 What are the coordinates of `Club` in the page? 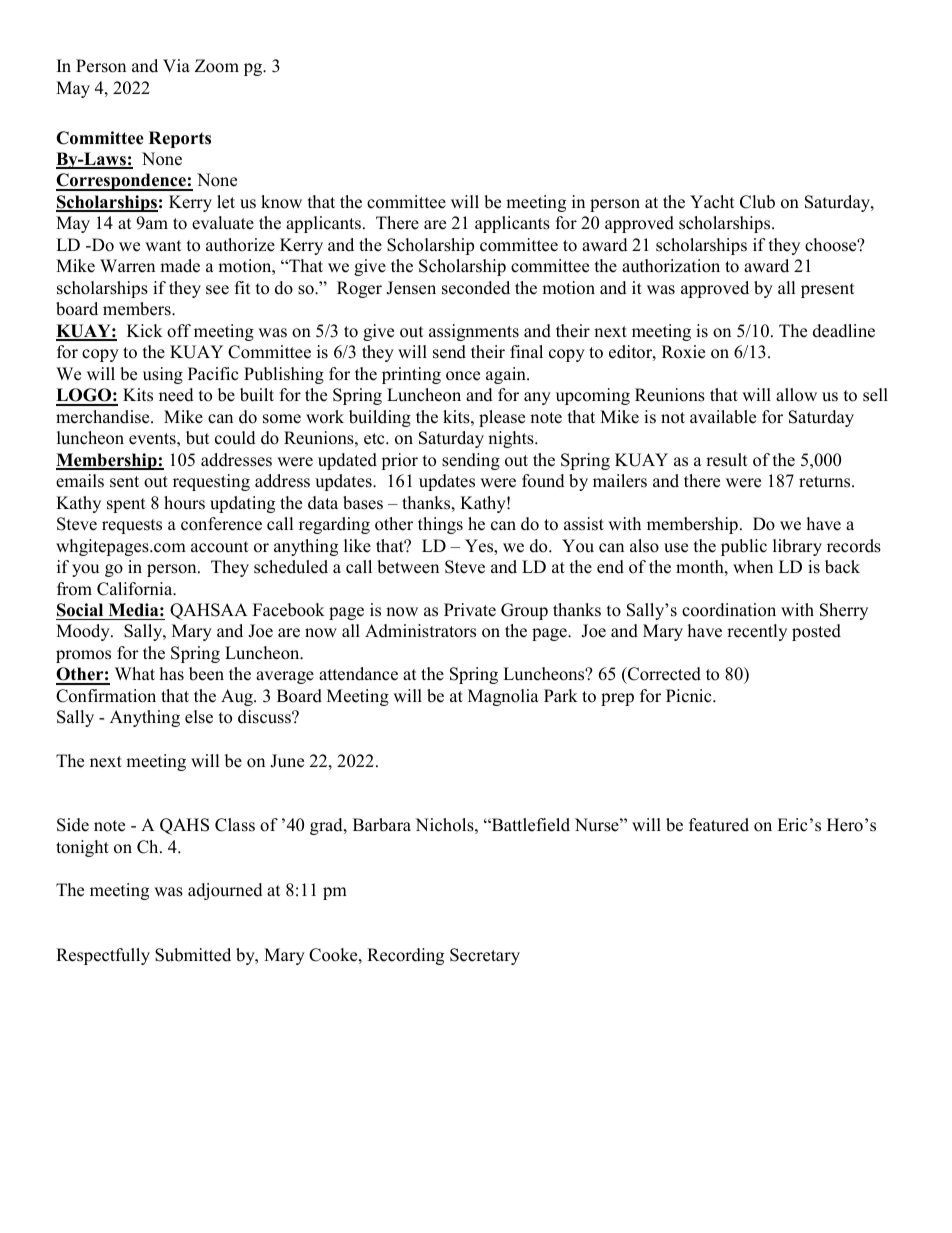 It's located at (757, 202).
